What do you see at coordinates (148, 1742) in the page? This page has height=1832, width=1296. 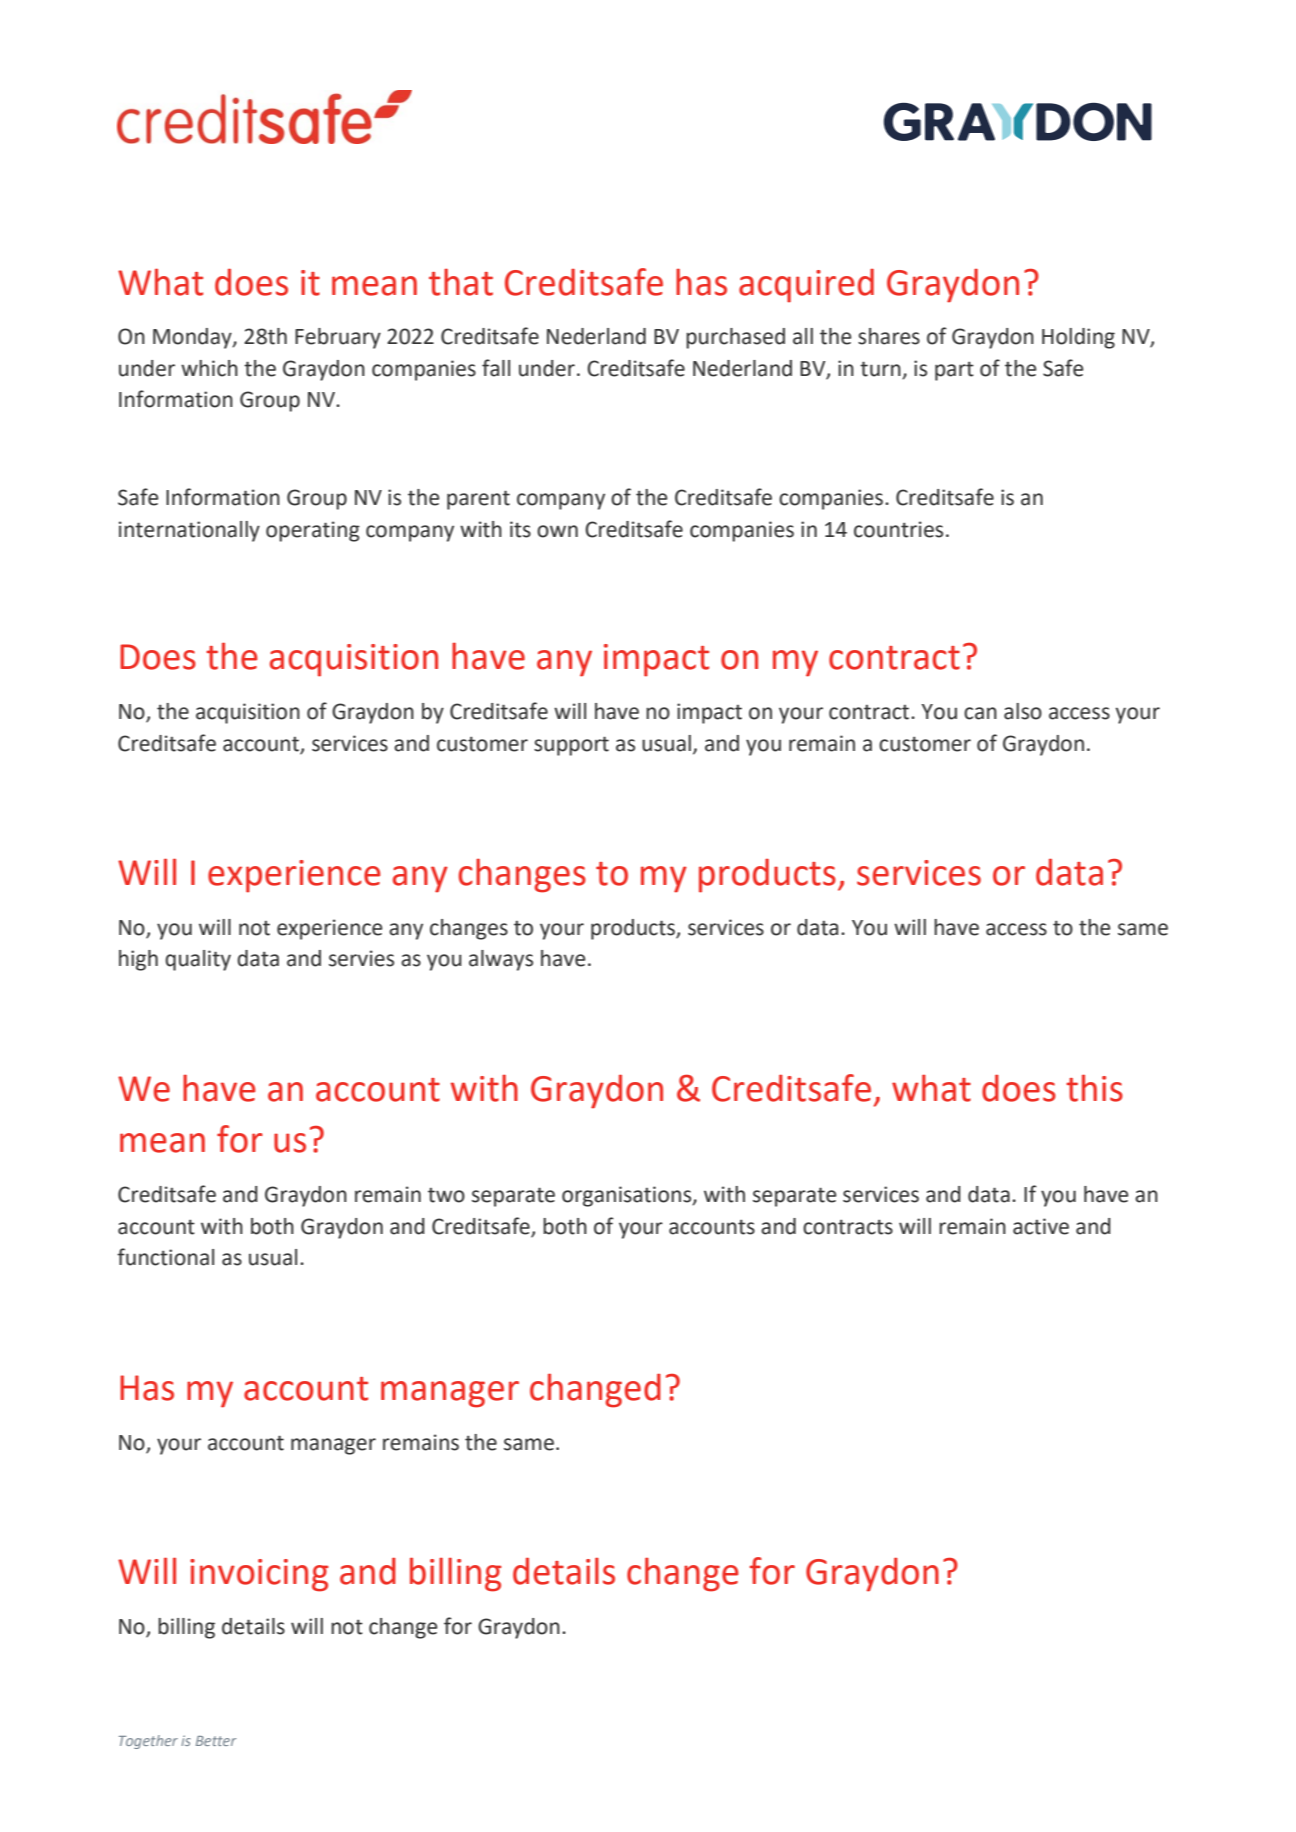 I see `Together` at bounding box center [148, 1742].
